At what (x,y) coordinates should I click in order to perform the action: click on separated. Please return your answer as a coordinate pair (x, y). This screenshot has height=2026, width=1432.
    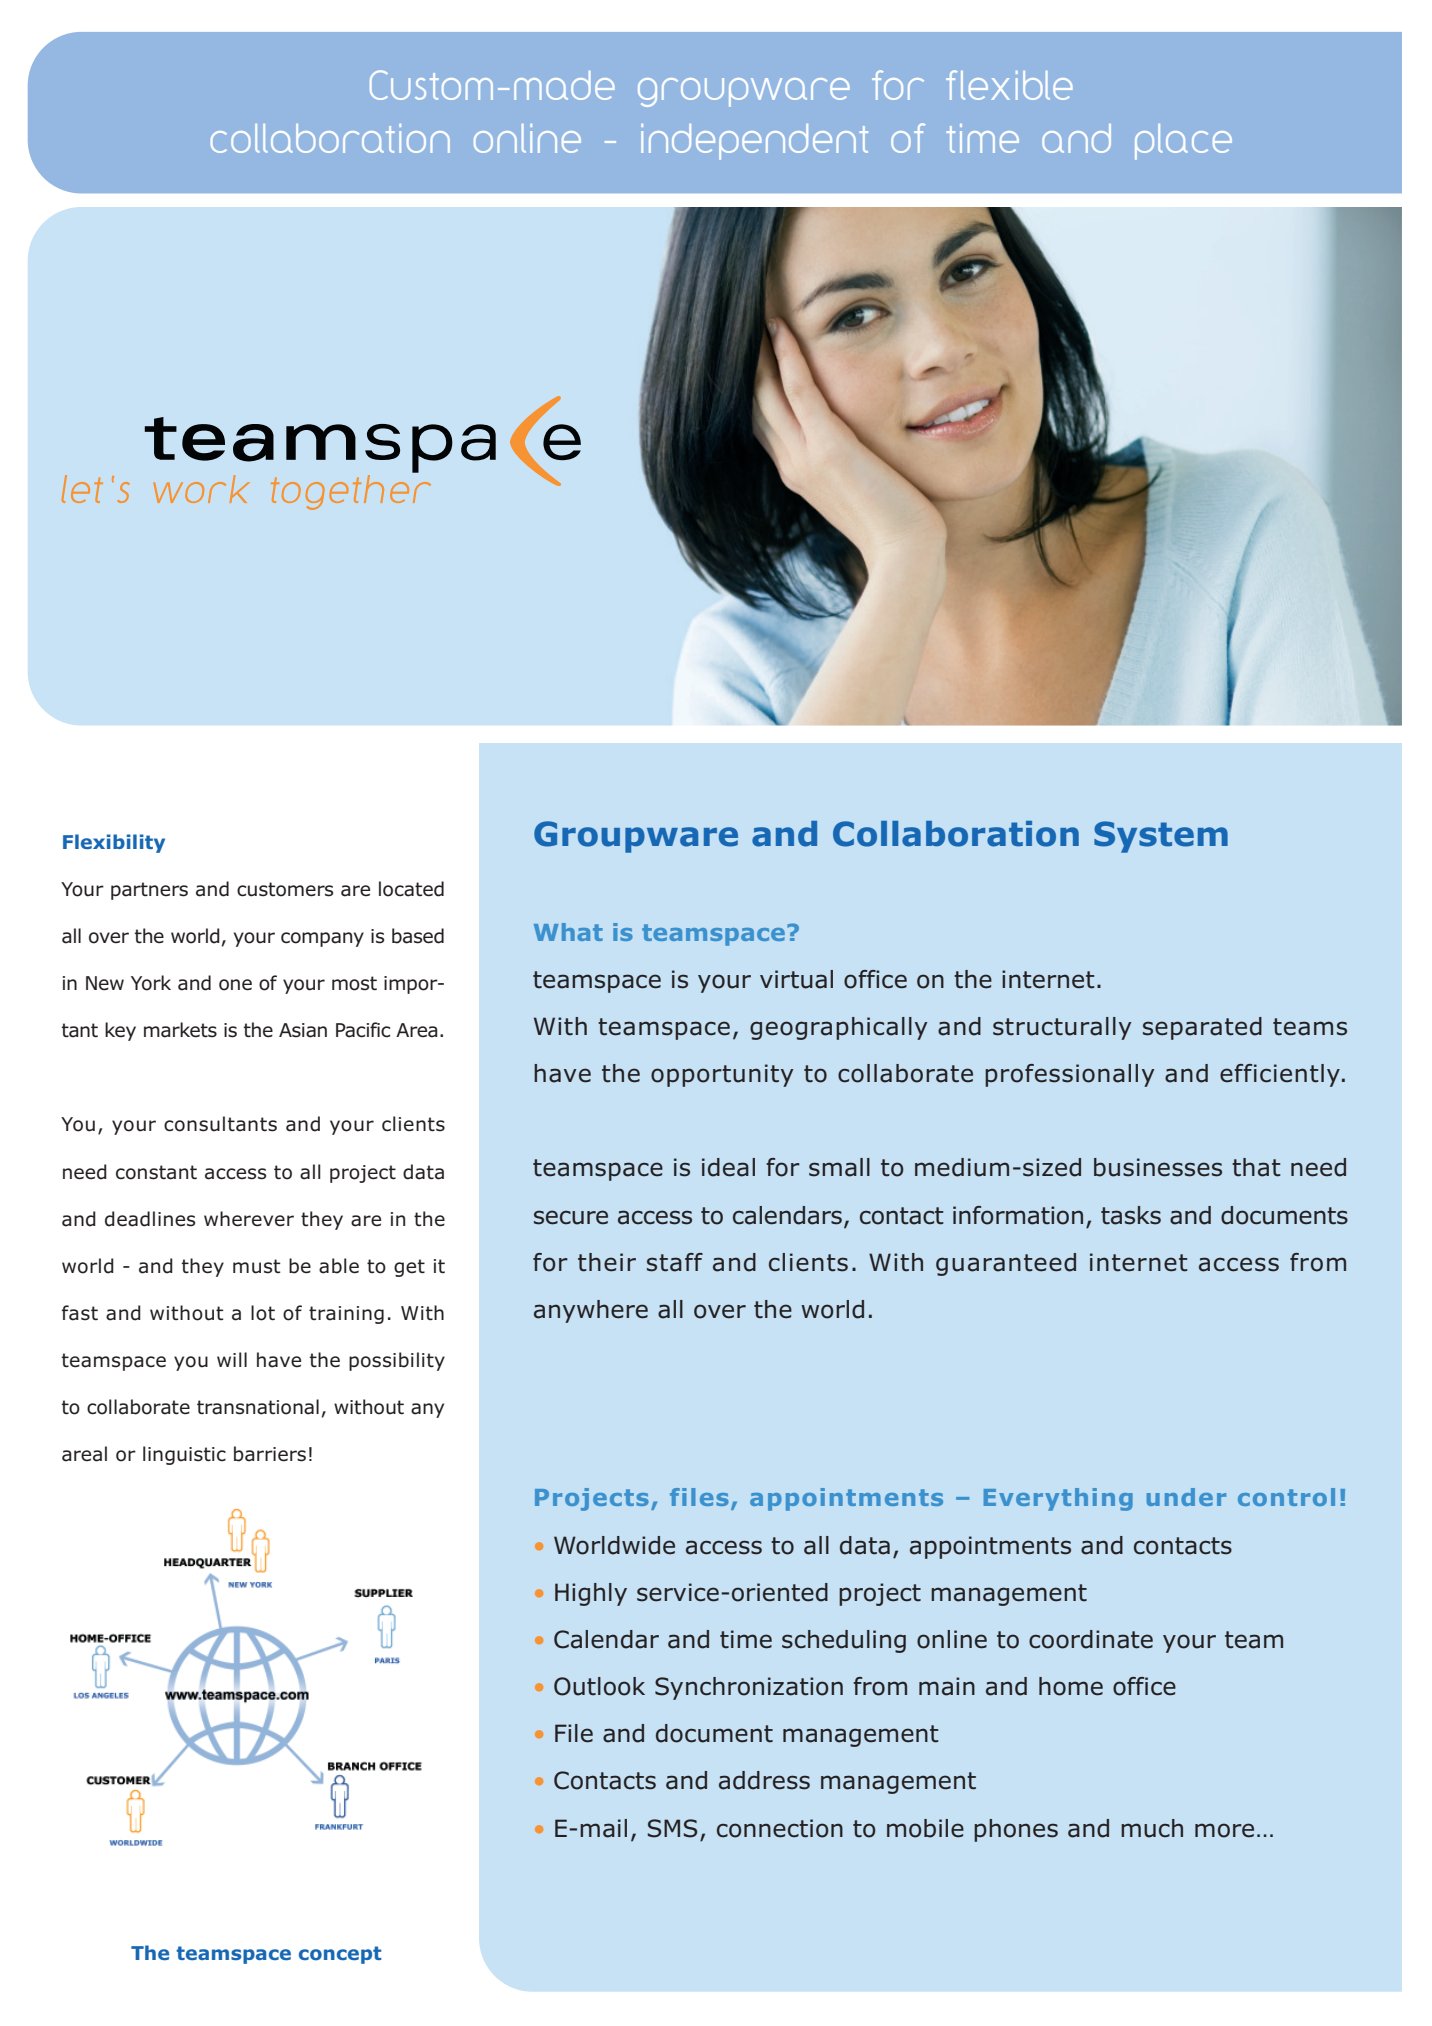
    Looking at the image, I should click on (1202, 1028).
